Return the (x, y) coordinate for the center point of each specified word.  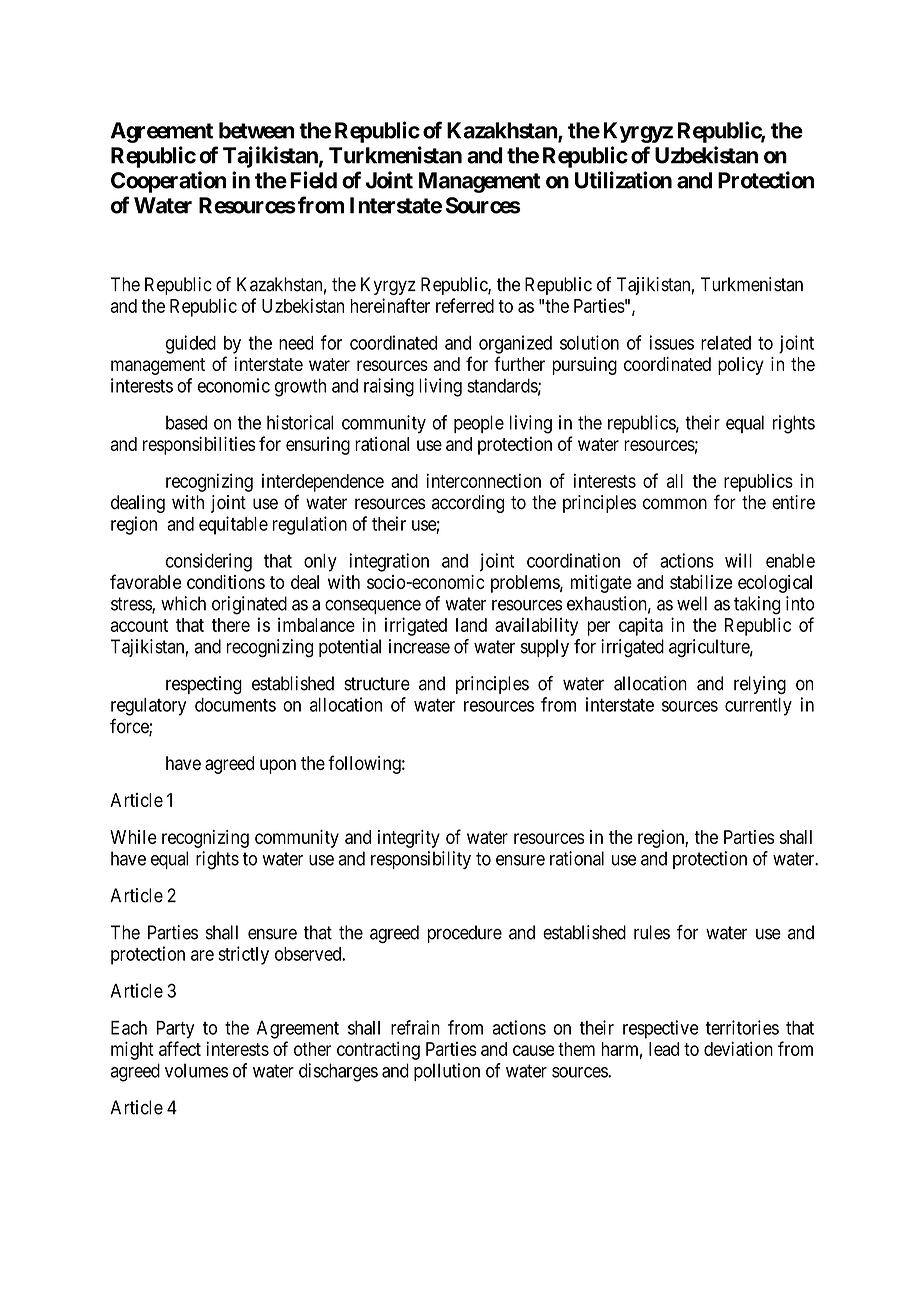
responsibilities (199, 445)
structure (377, 684)
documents (235, 705)
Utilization (623, 180)
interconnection (483, 480)
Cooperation (168, 182)
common (675, 504)
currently (758, 707)
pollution (447, 1072)
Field (313, 180)
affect (180, 1048)
